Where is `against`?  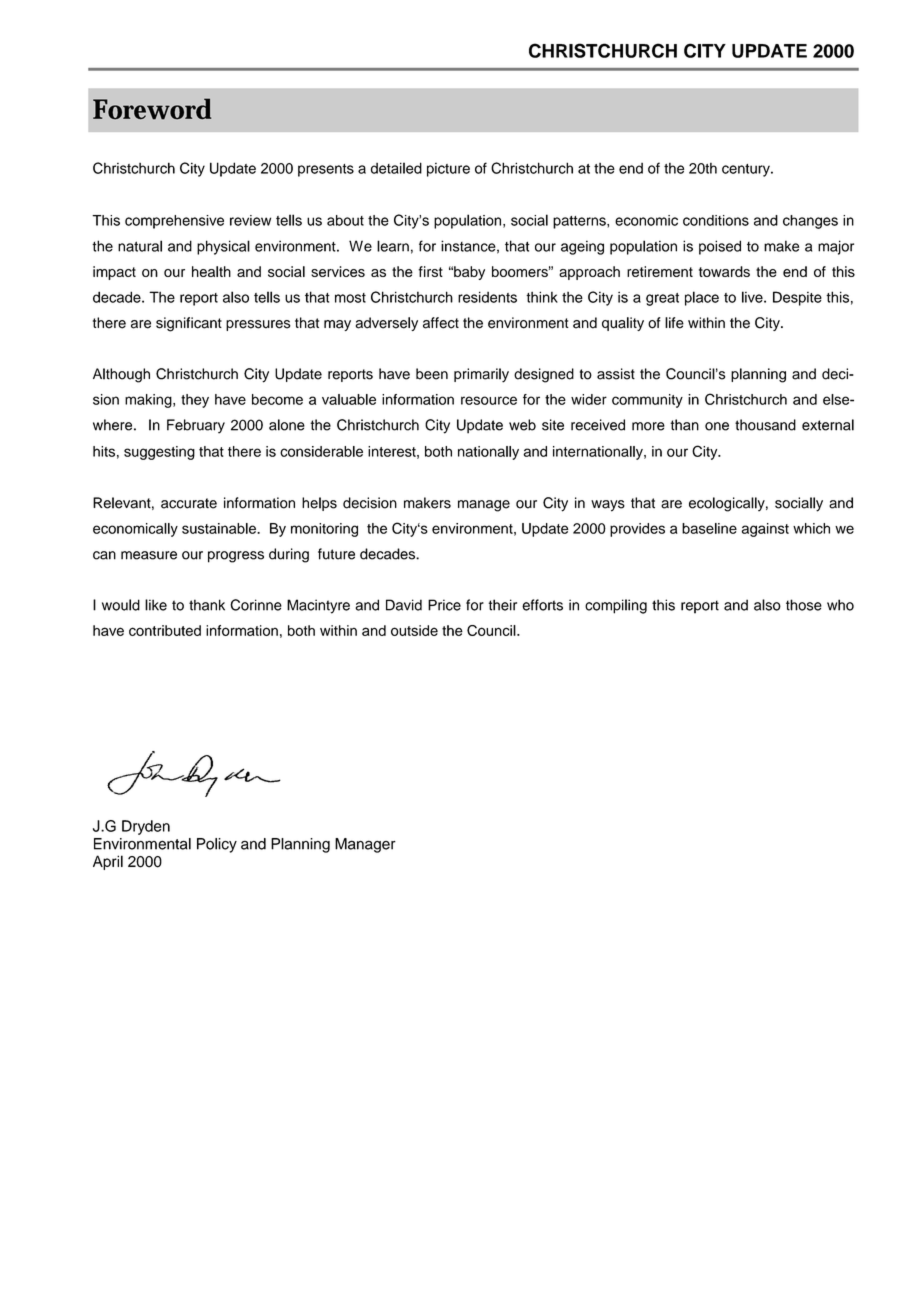
against is located at coordinates (765, 530).
